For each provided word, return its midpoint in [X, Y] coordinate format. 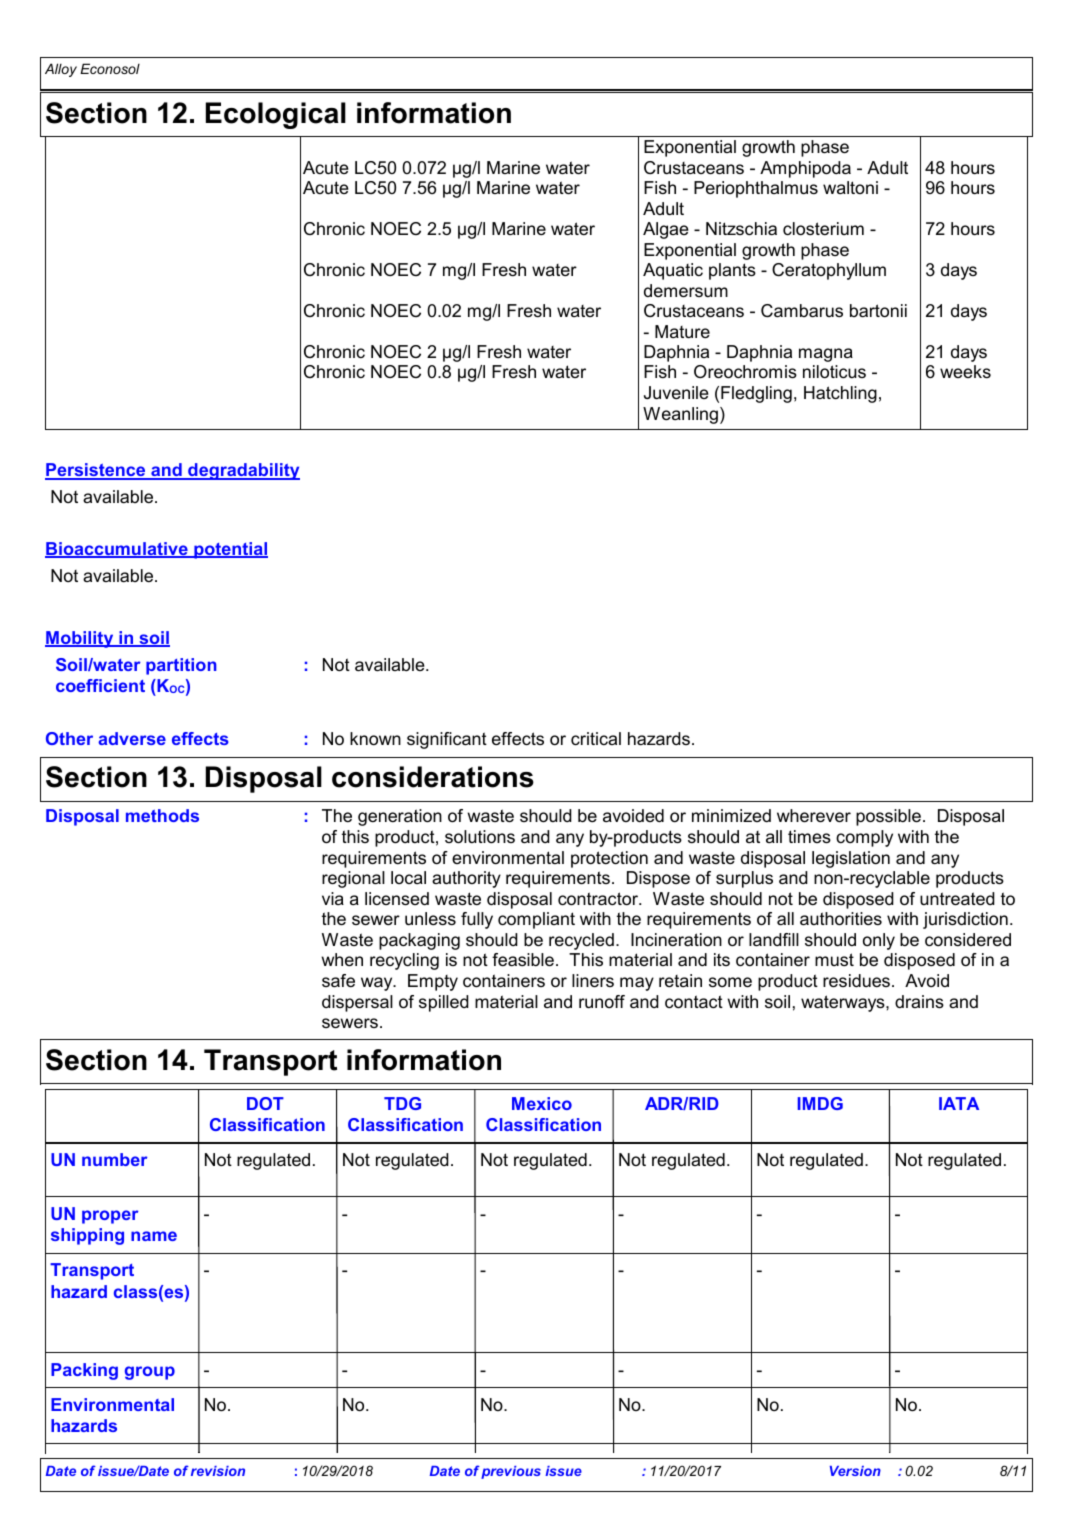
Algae [666, 230]
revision [218, 1471]
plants [732, 271]
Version [855, 1471]
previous [511, 1472]
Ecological [276, 115]
